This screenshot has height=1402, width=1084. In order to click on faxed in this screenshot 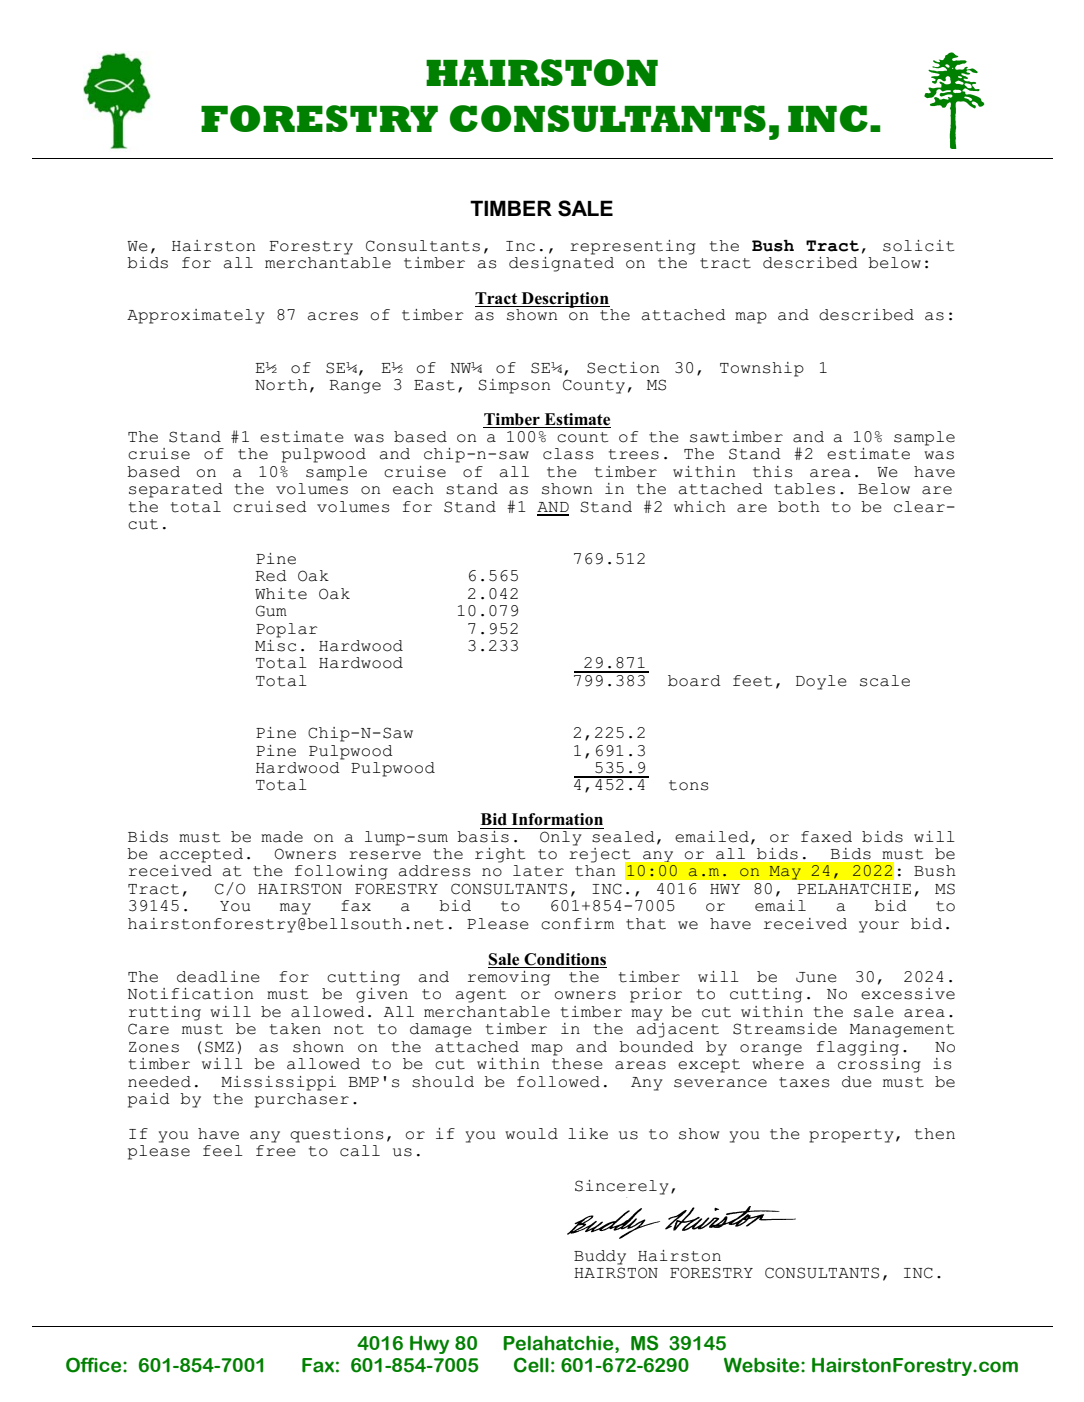, I will do `click(826, 837)`.
